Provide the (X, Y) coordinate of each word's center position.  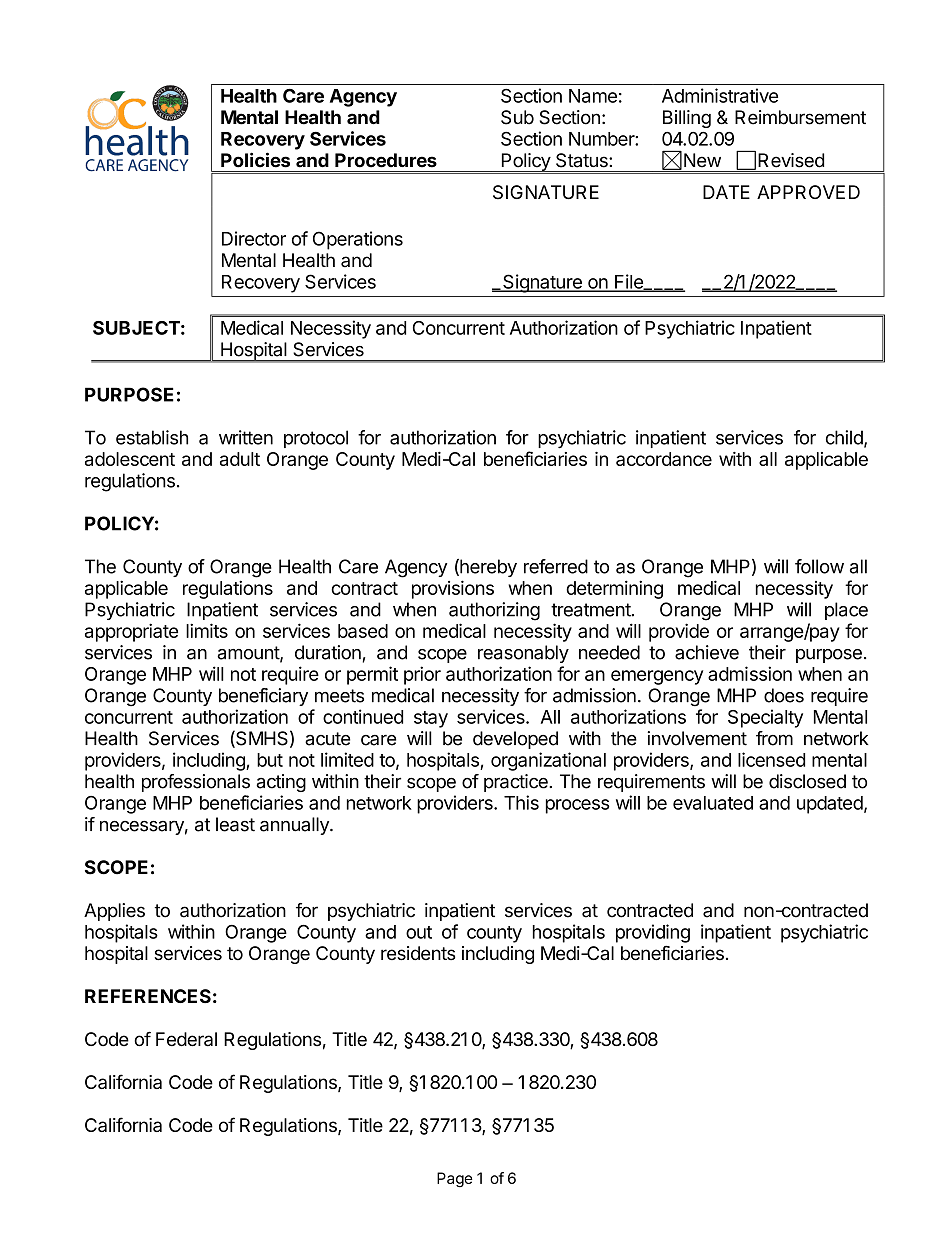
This (521, 802)
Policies (255, 160)
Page (455, 1180)
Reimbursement (800, 117)
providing (653, 933)
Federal (186, 1039)
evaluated (713, 803)
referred (556, 566)
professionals (196, 783)
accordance (664, 459)
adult (240, 459)
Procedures (386, 160)
